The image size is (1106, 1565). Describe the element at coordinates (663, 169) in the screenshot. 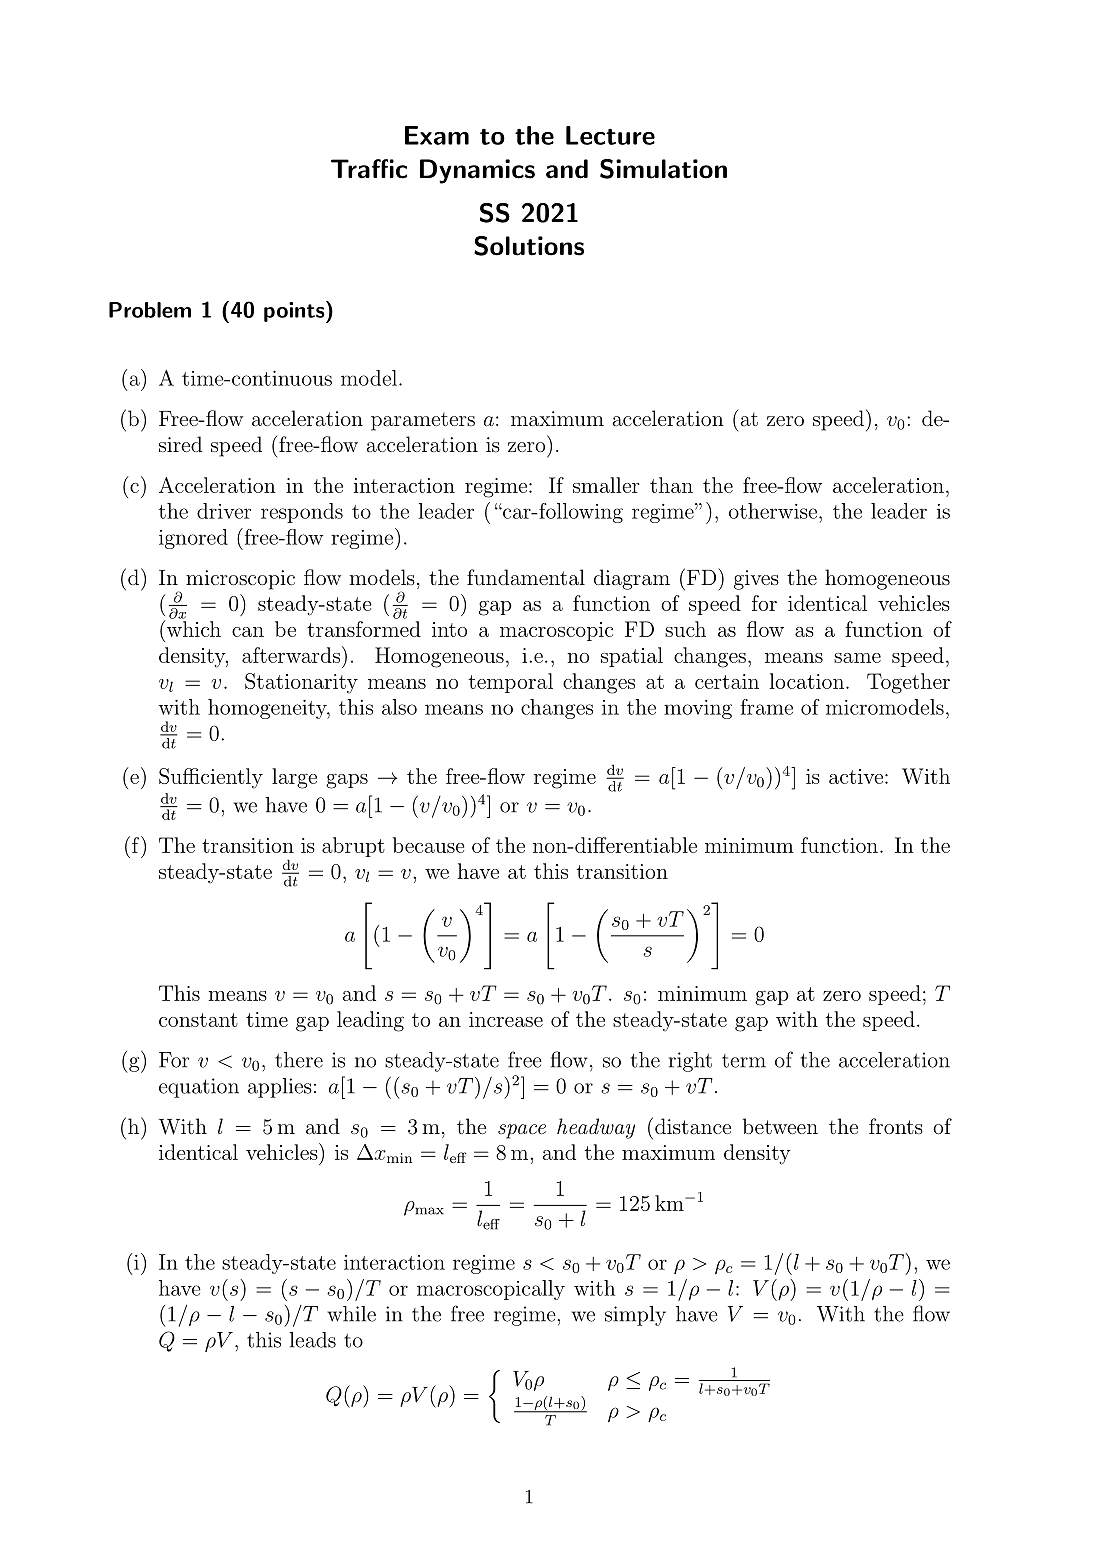

I see `Simulation` at that location.
